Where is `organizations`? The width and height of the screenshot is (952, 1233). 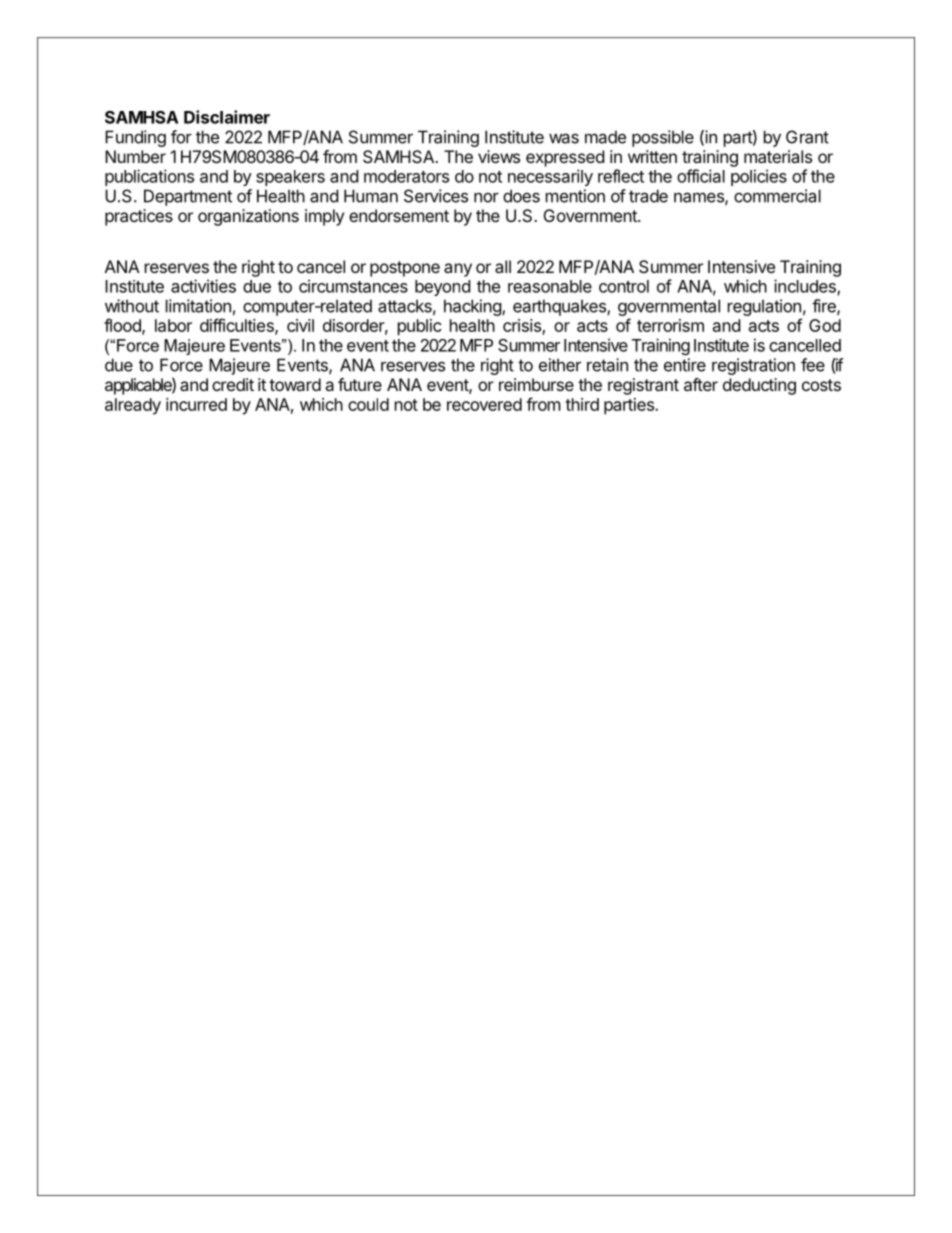
organizations is located at coordinates (248, 217).
